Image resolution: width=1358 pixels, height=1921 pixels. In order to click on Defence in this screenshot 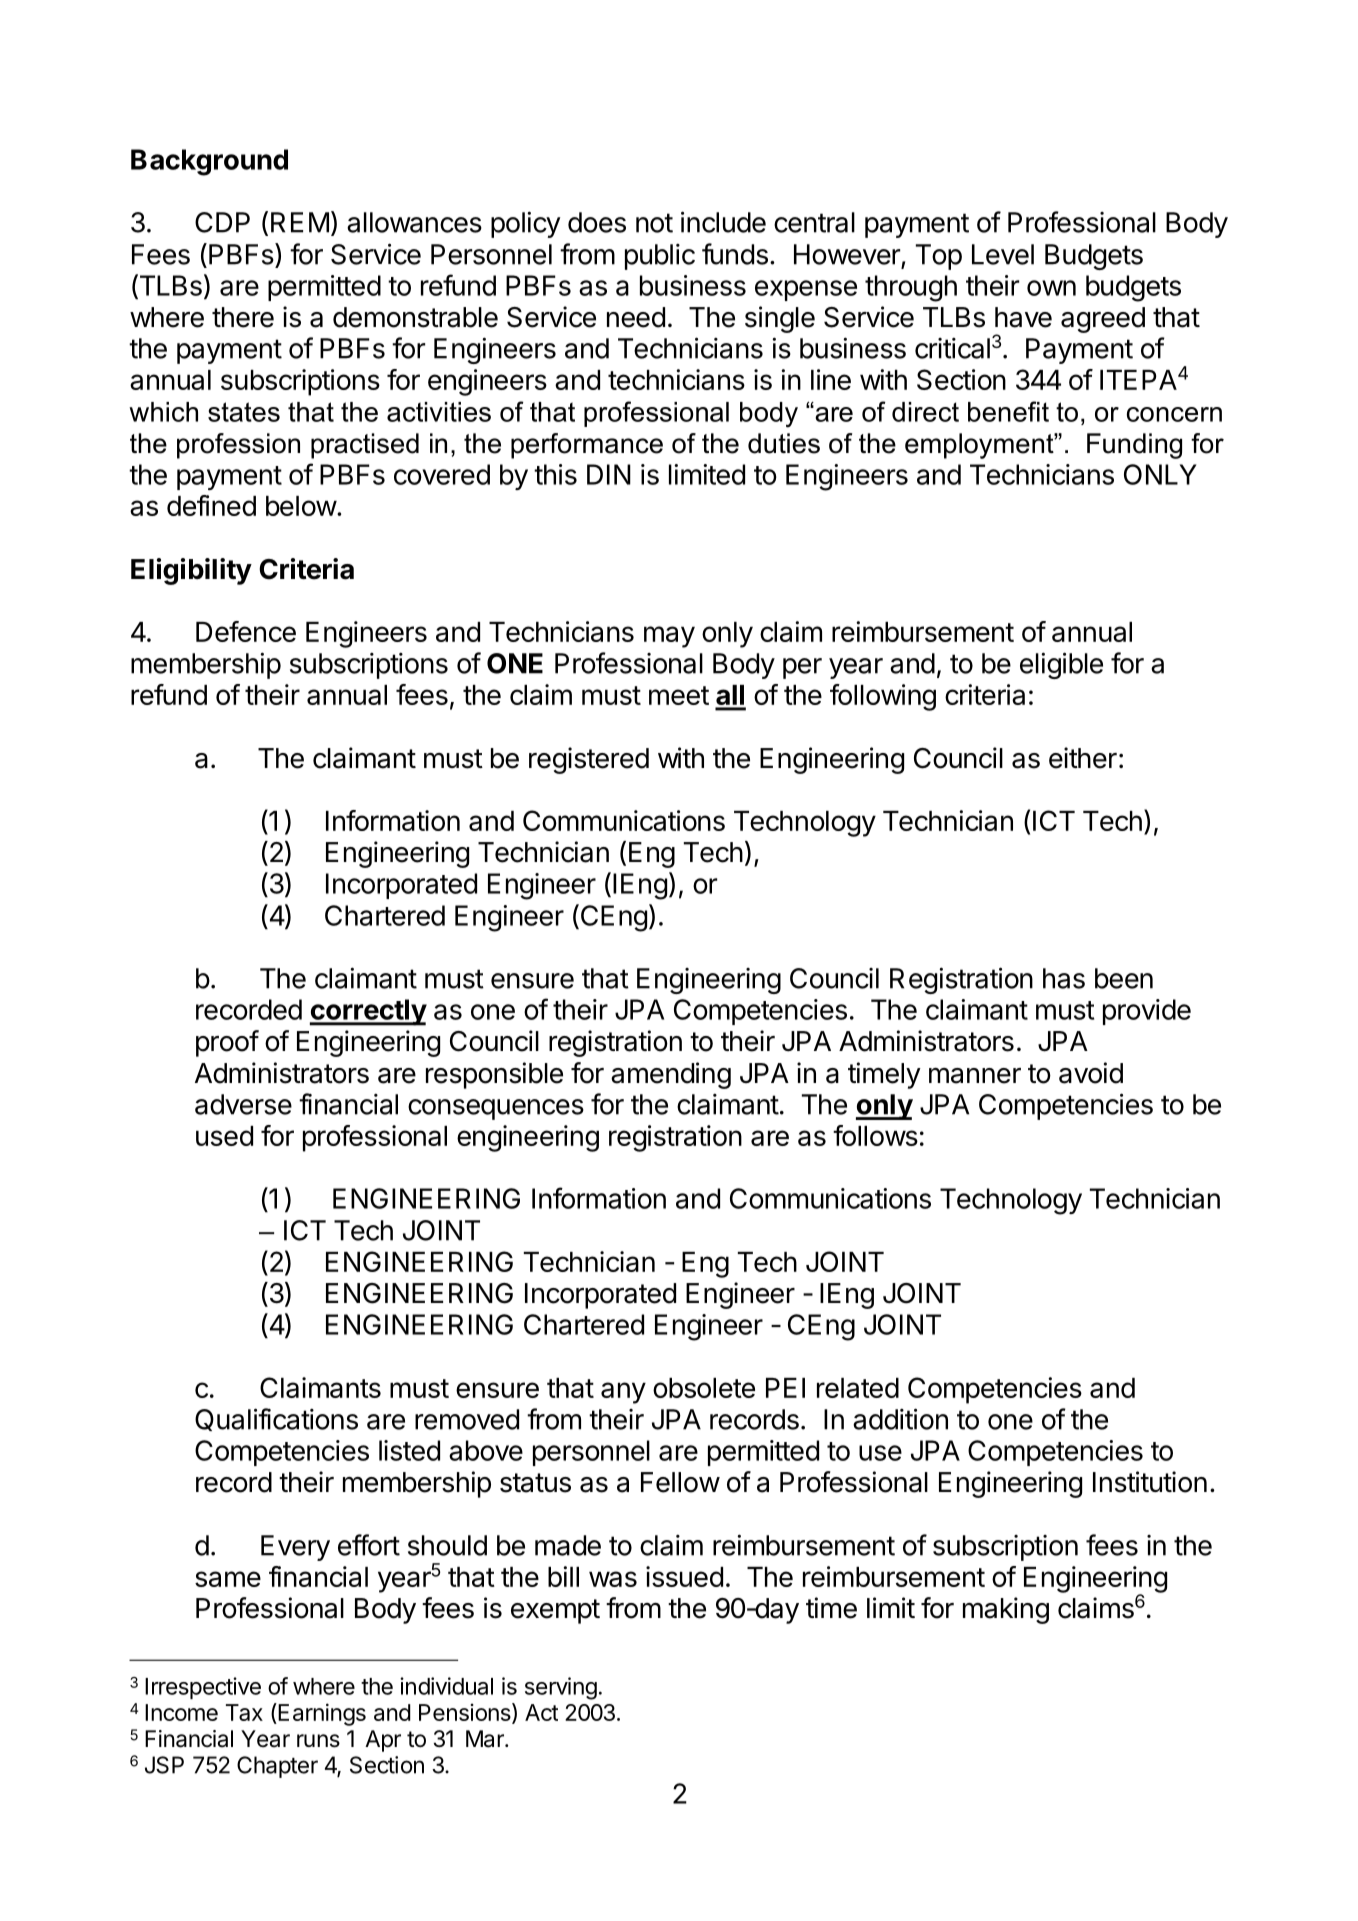, I will do `click(246, 631)`.
